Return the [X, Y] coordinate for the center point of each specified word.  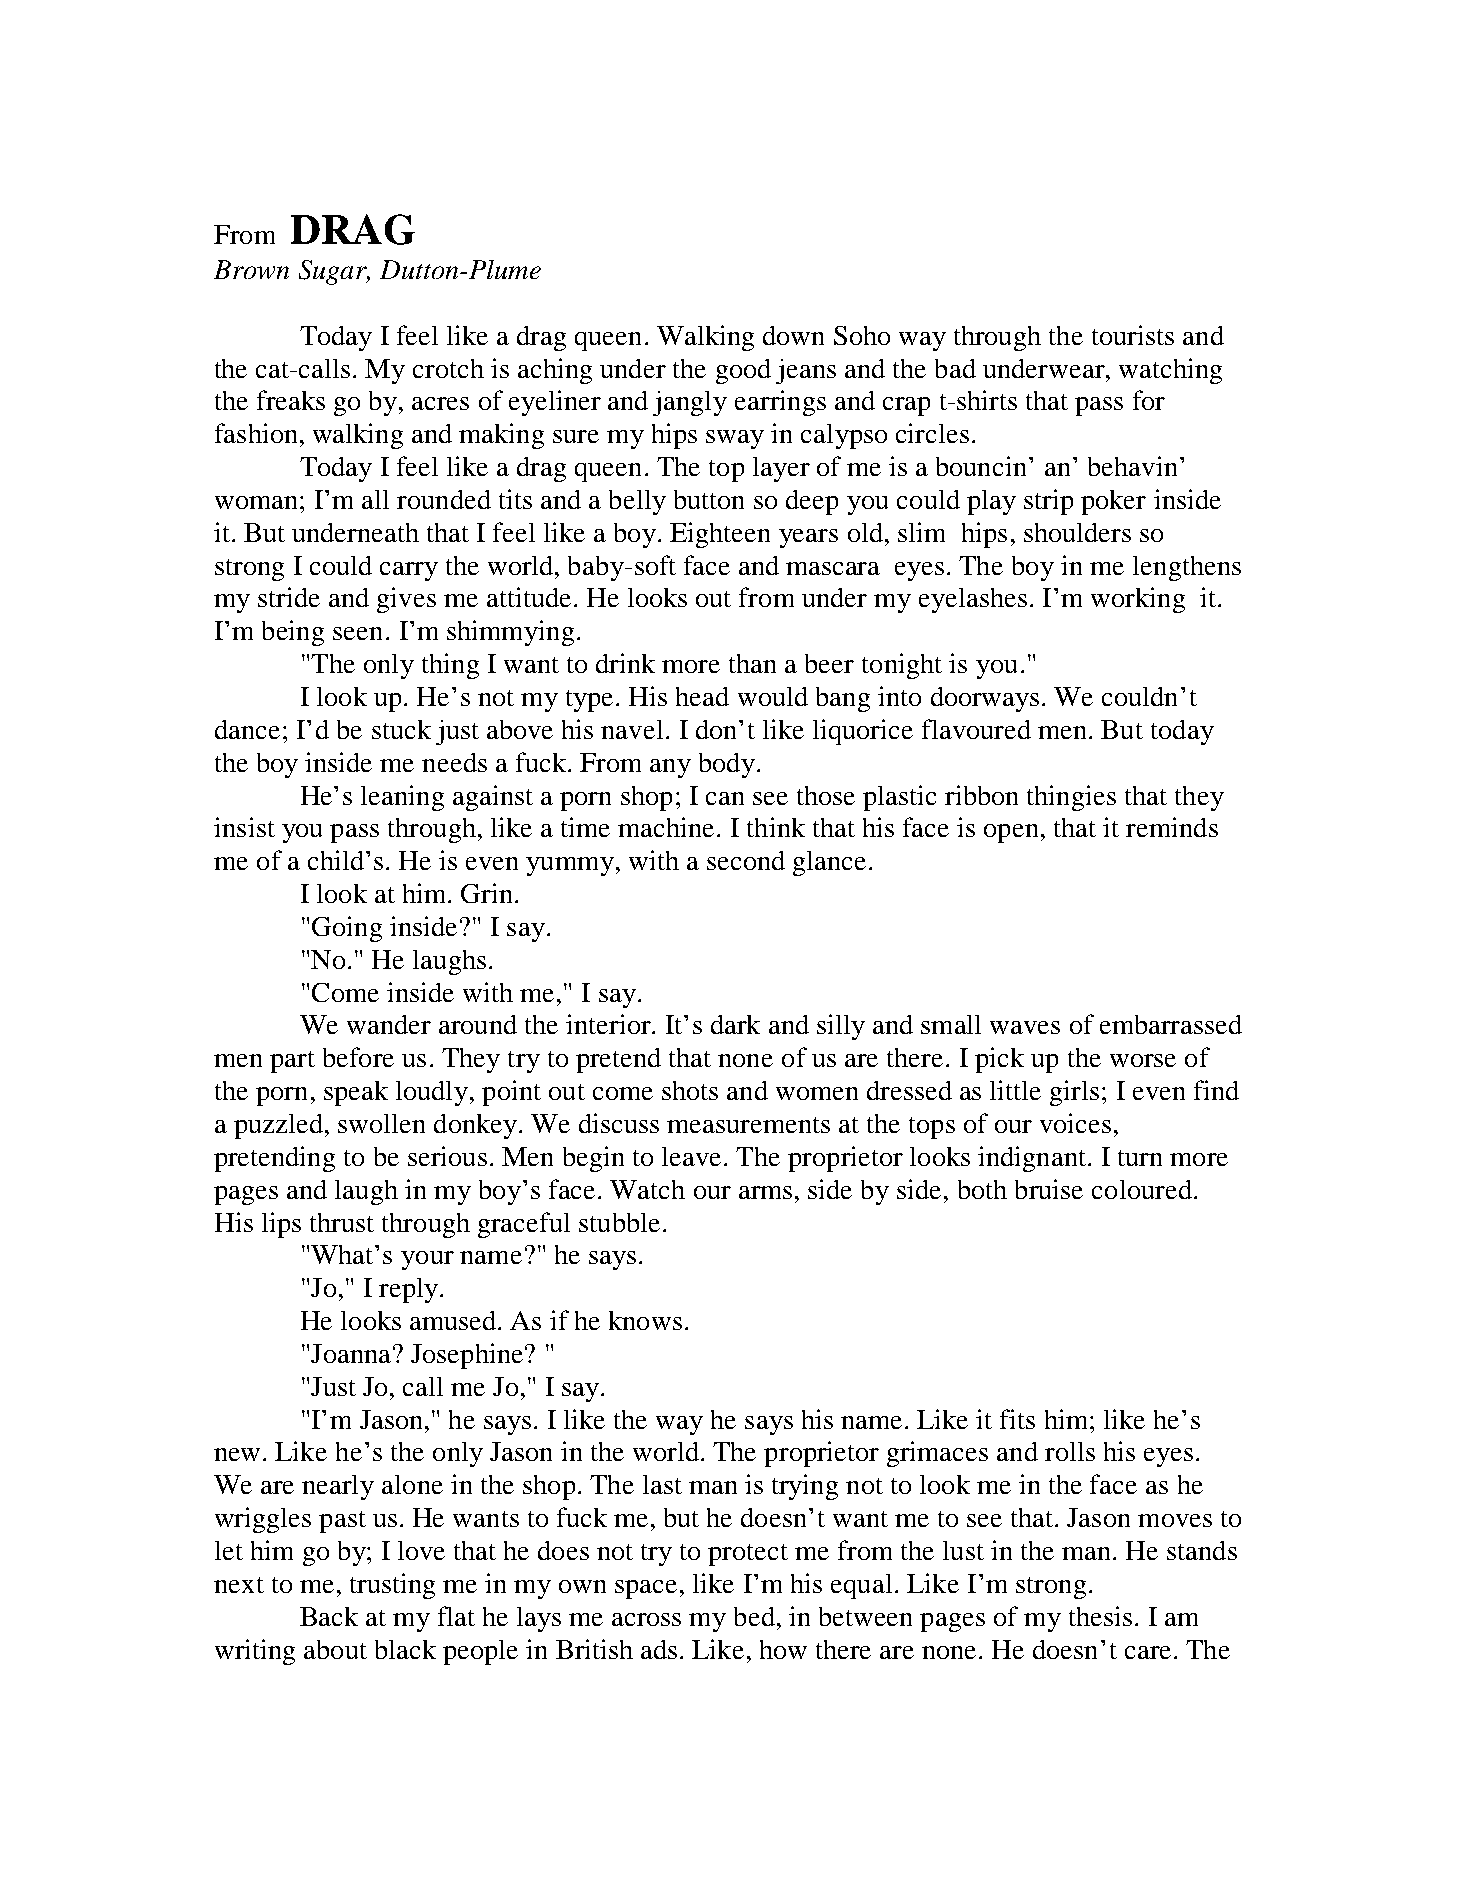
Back [329, 1616]
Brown [251, 269]
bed [756, 1616]
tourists [1133, 335]
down [793, 335]
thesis [1100, 1616]
